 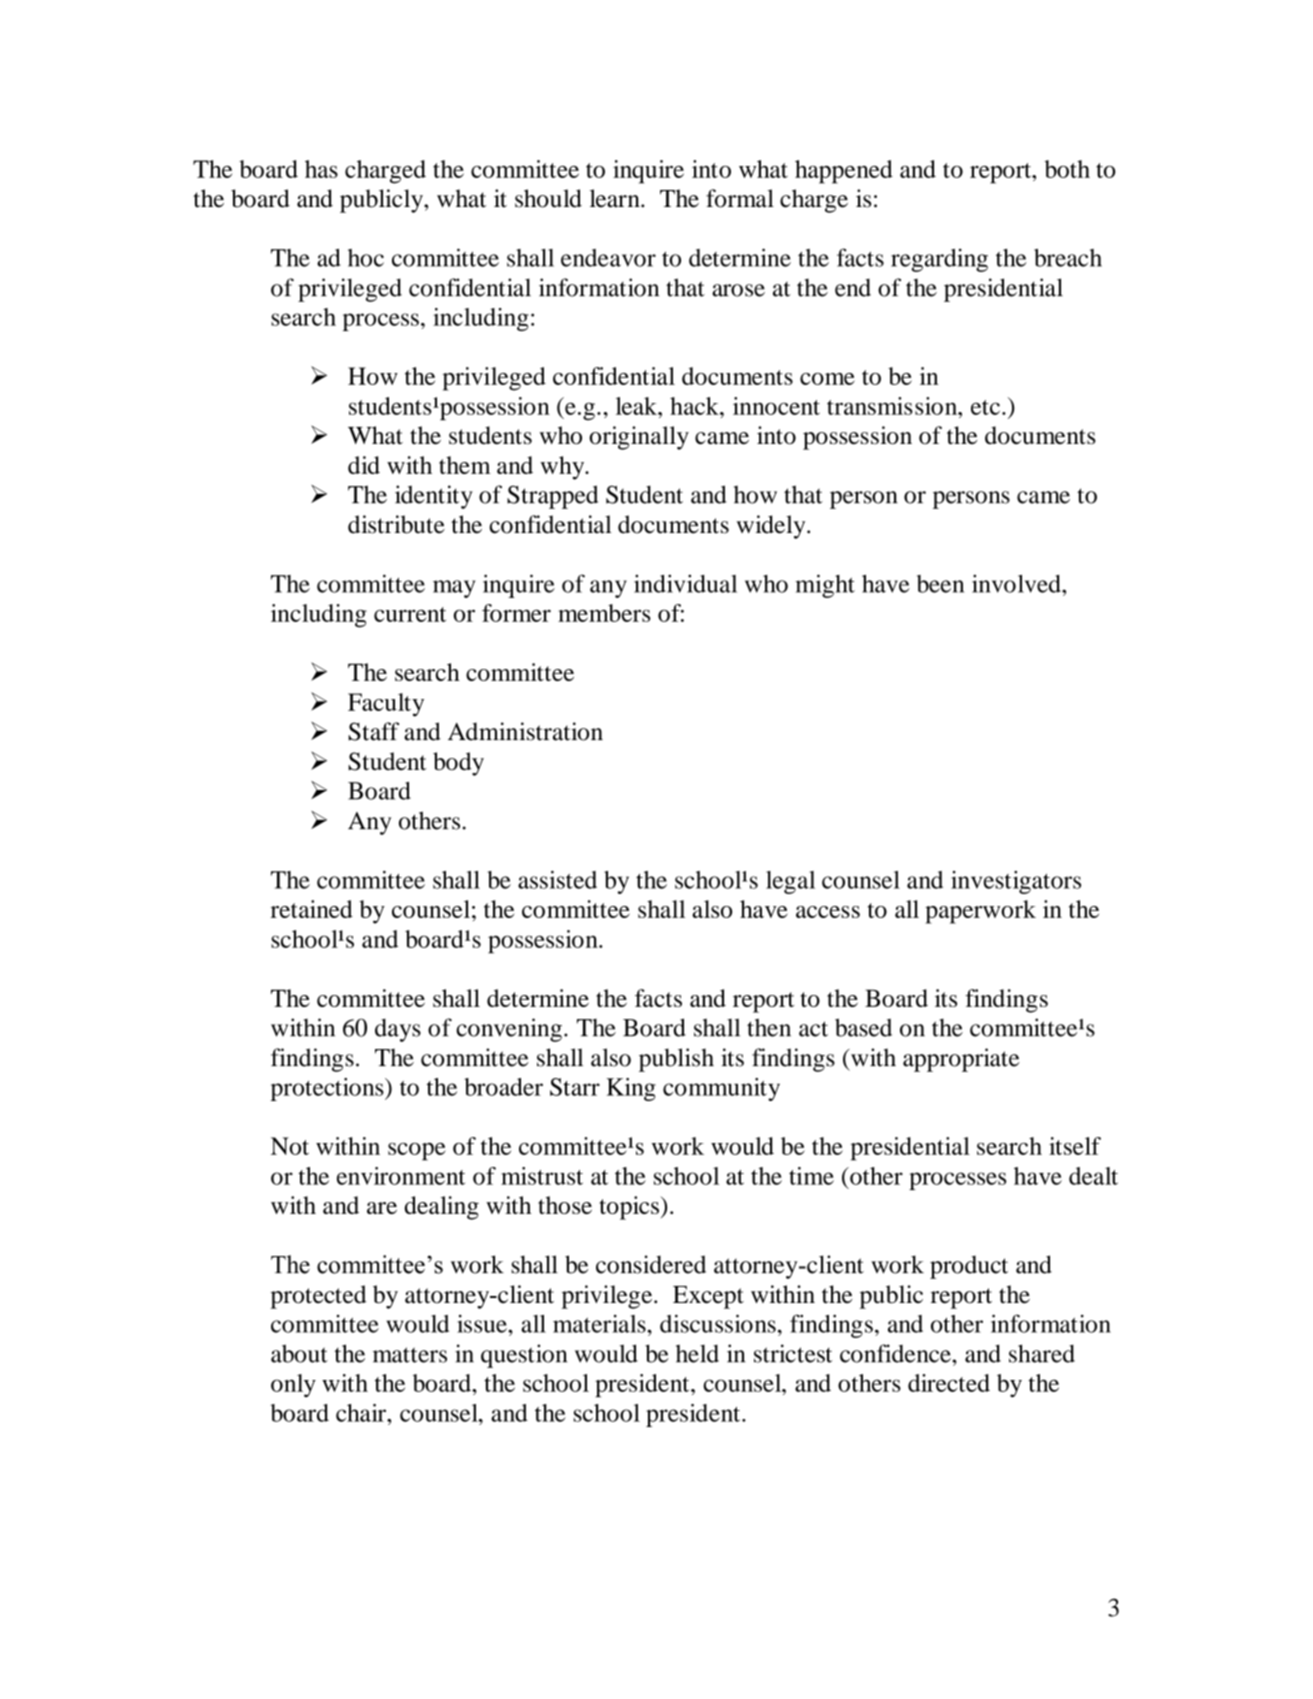 I want to click on both, so click(x=1067, y=169).
